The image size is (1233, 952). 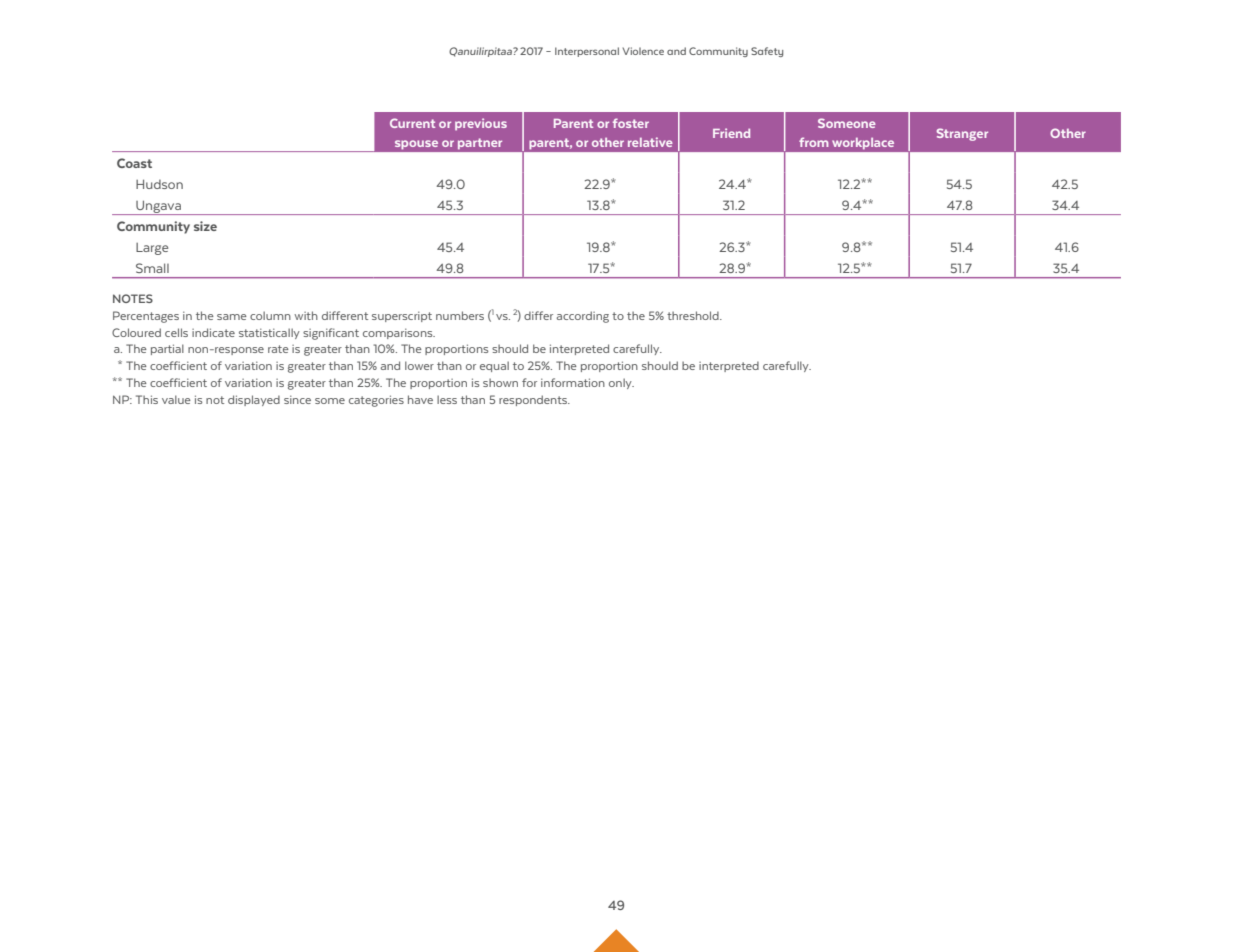 What do you see at coordinates (573, 382) in the screenshot?
I see `information` at bounding box center [573, 382].
